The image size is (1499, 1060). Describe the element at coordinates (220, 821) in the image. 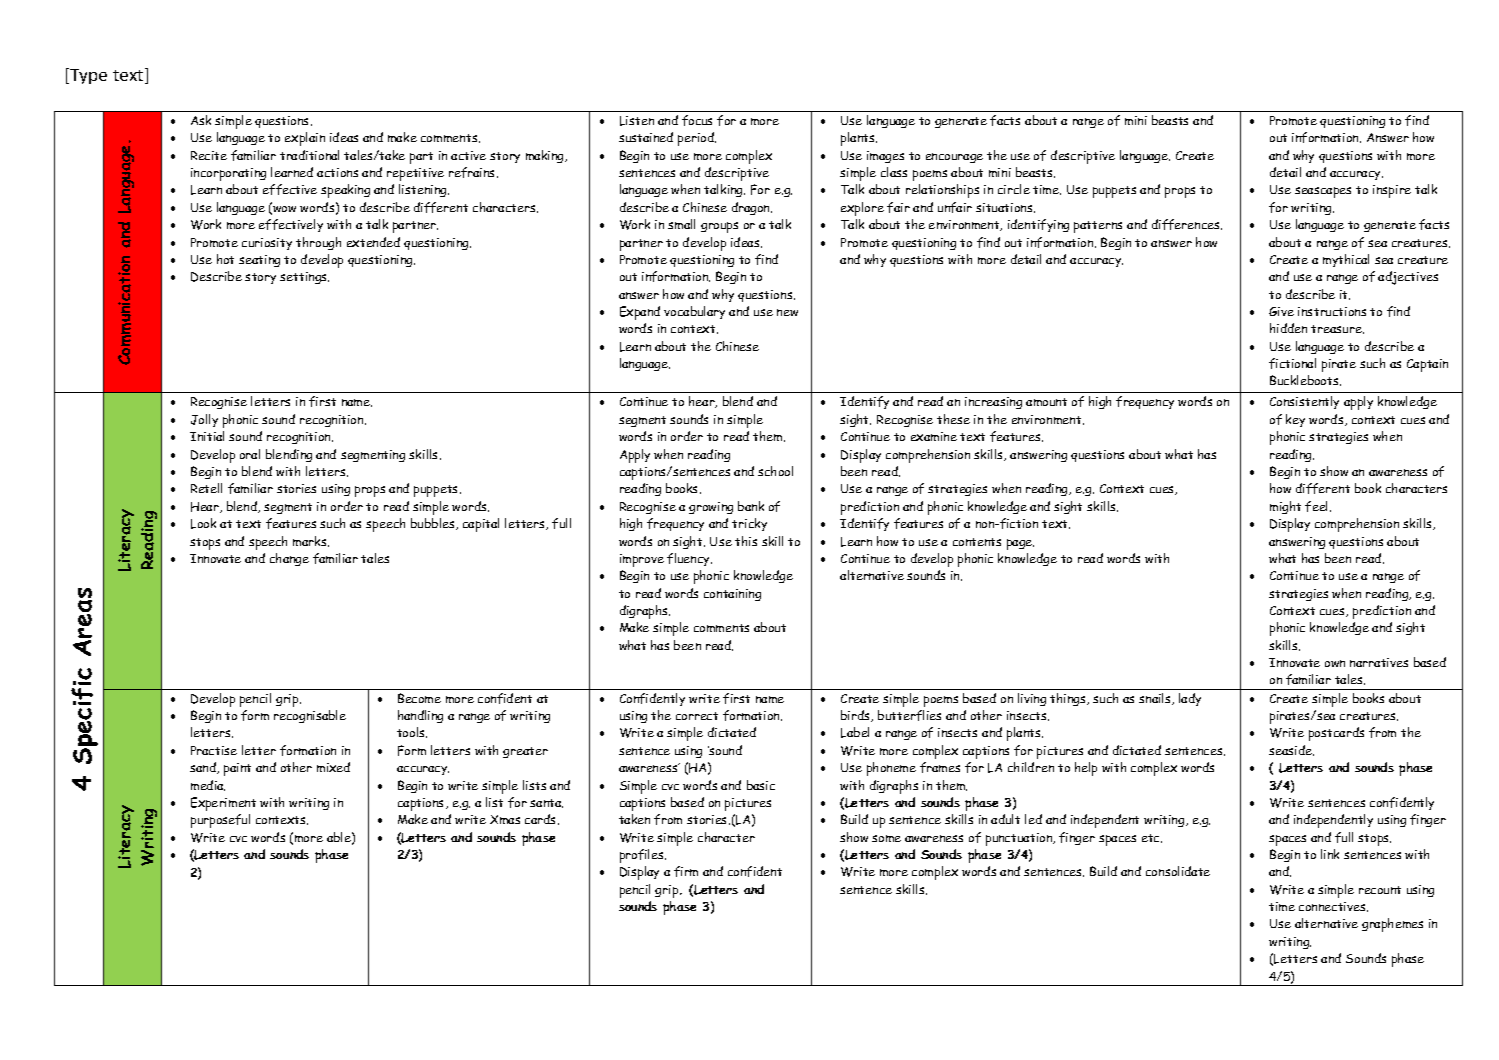

I see `purposeful` at that location.
